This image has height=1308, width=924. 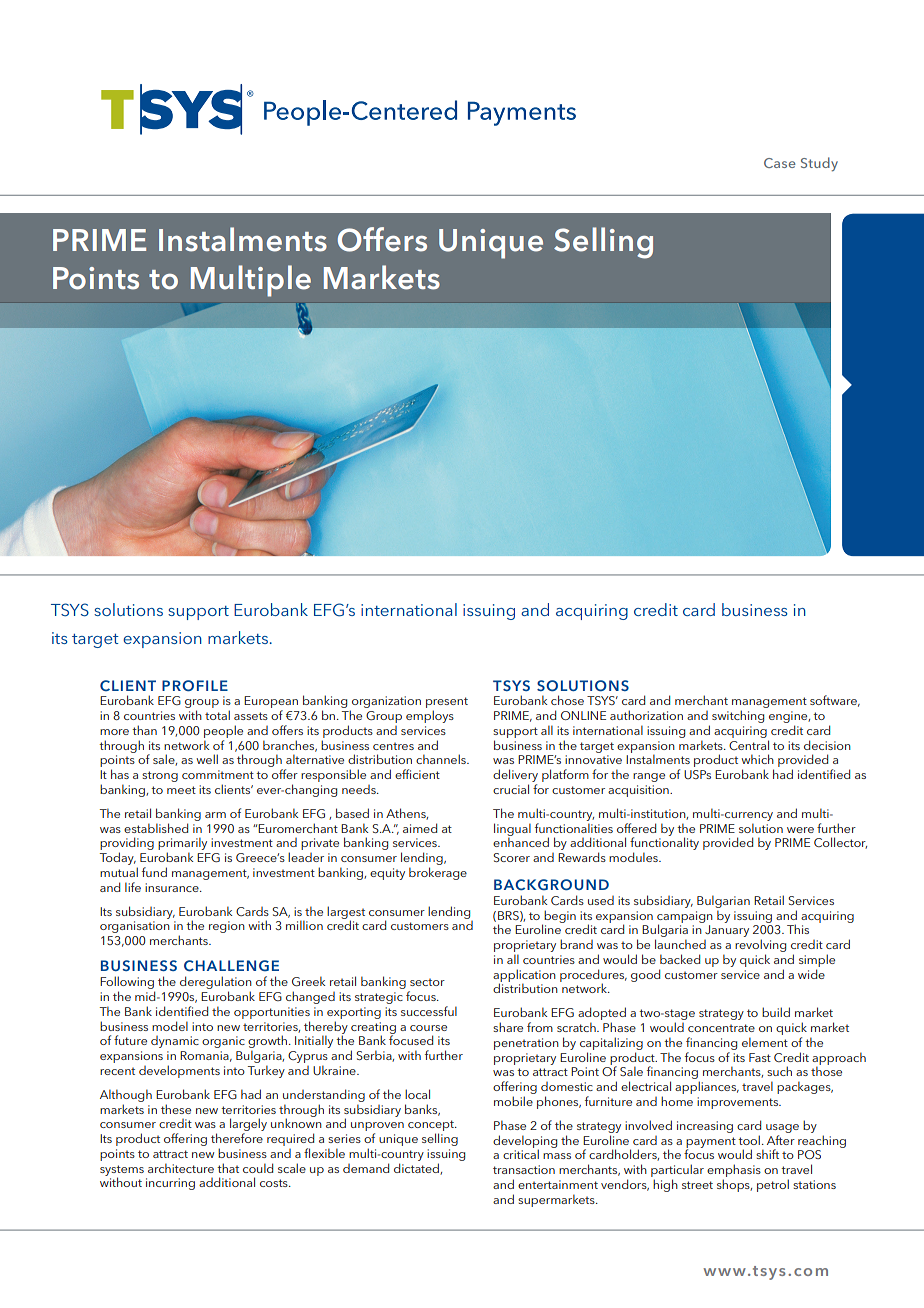 What do you see at coordinates (217, 715) in the image?
I see `total` at bounding box center [217, 715].
